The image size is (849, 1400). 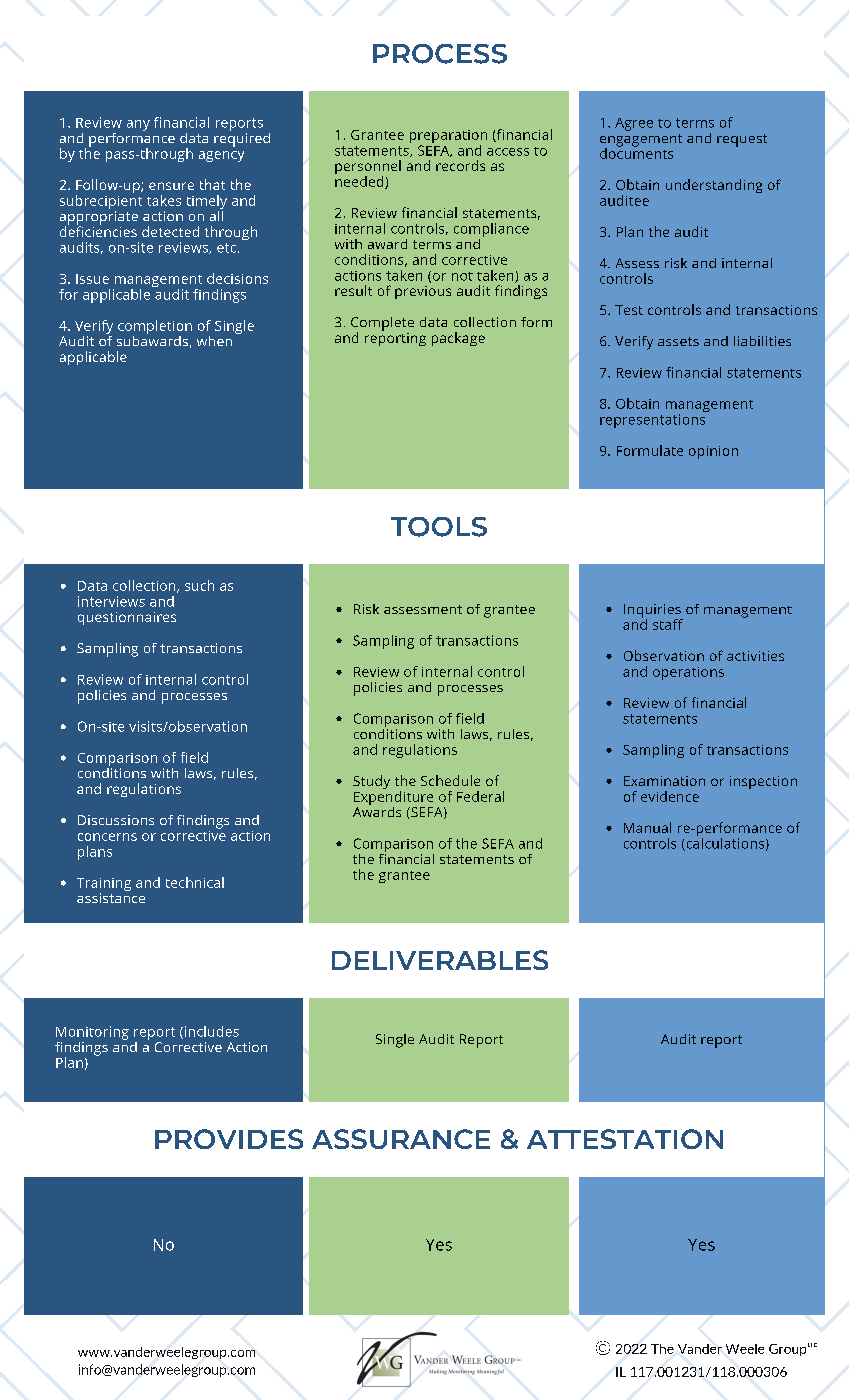 What do you see at coordinates (210, 1032) in the screenshot?
I see `includes` at bounding box center [210, 1032].
